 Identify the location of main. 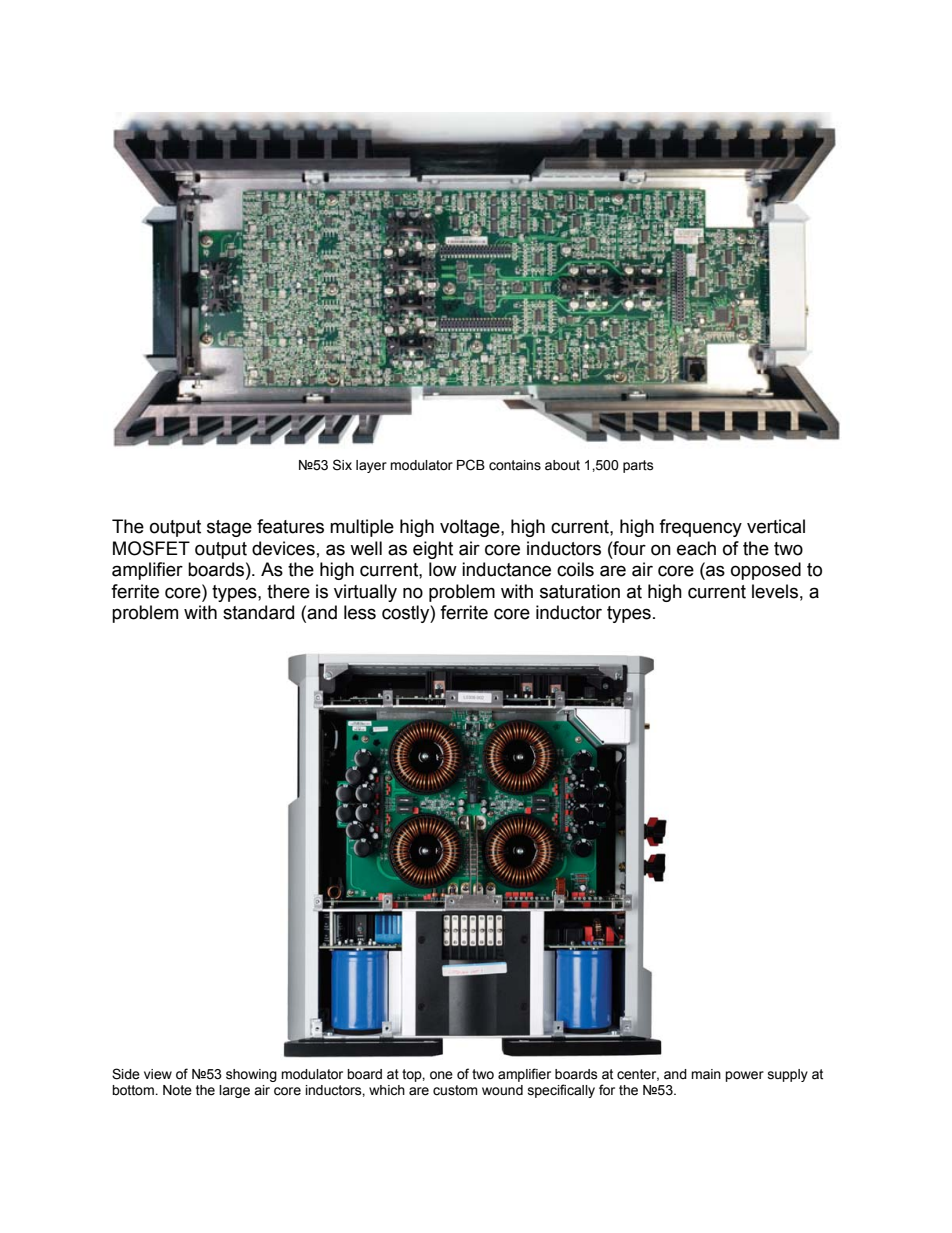
(706, 1074).
